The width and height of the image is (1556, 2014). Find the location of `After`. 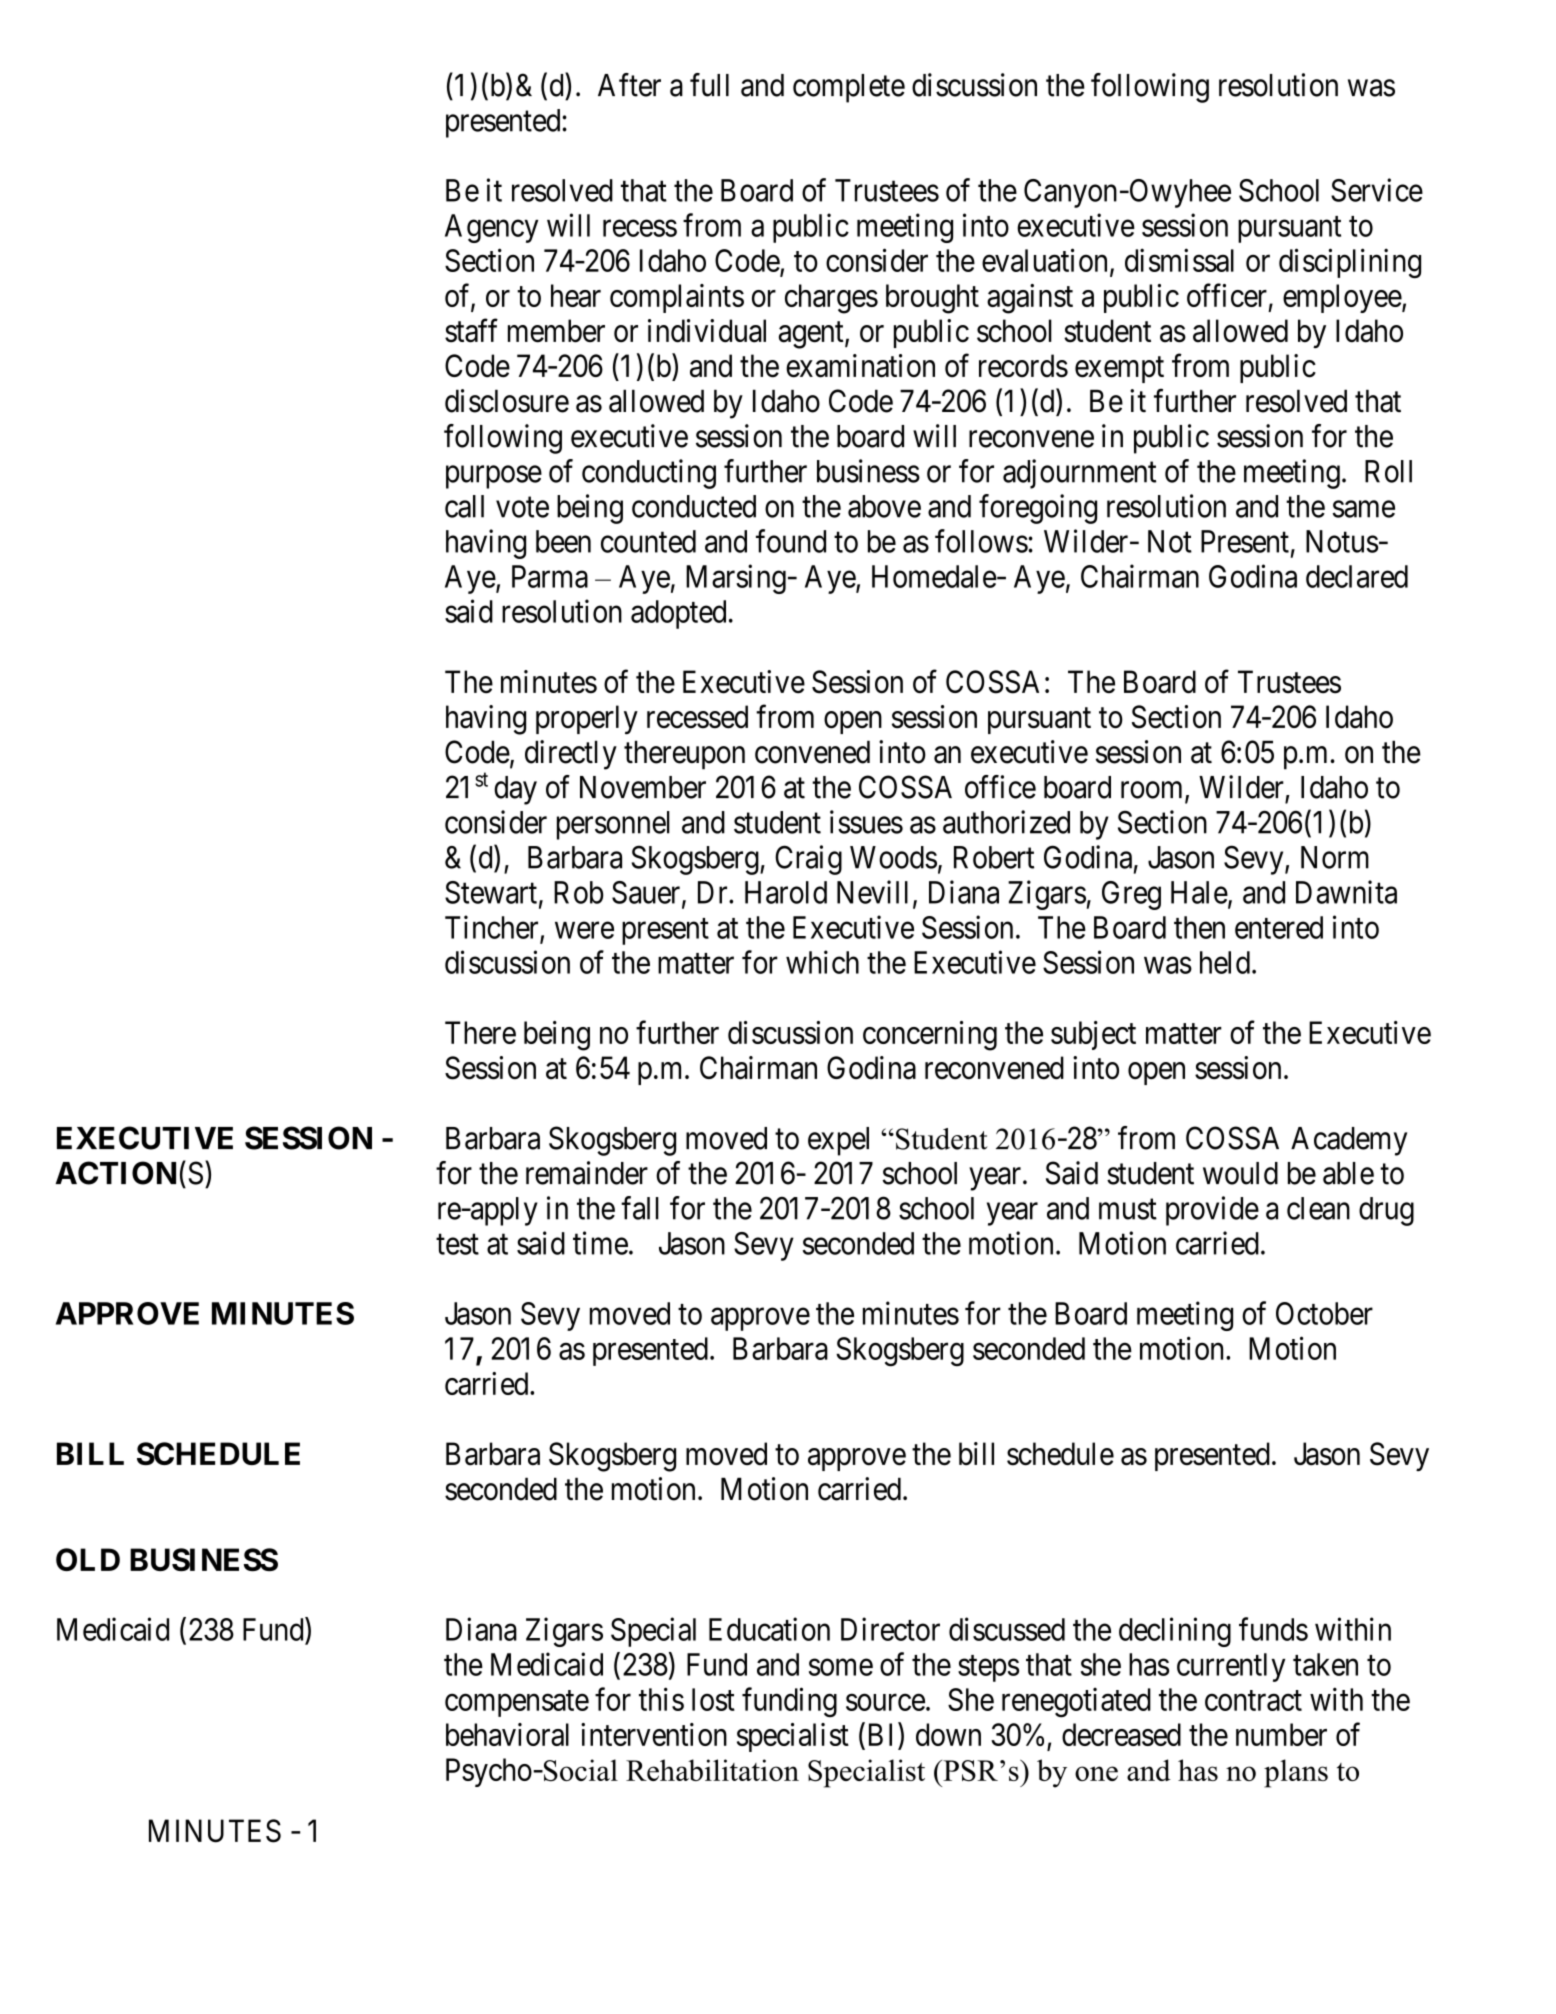

After is located at coordinates (629, 85).
